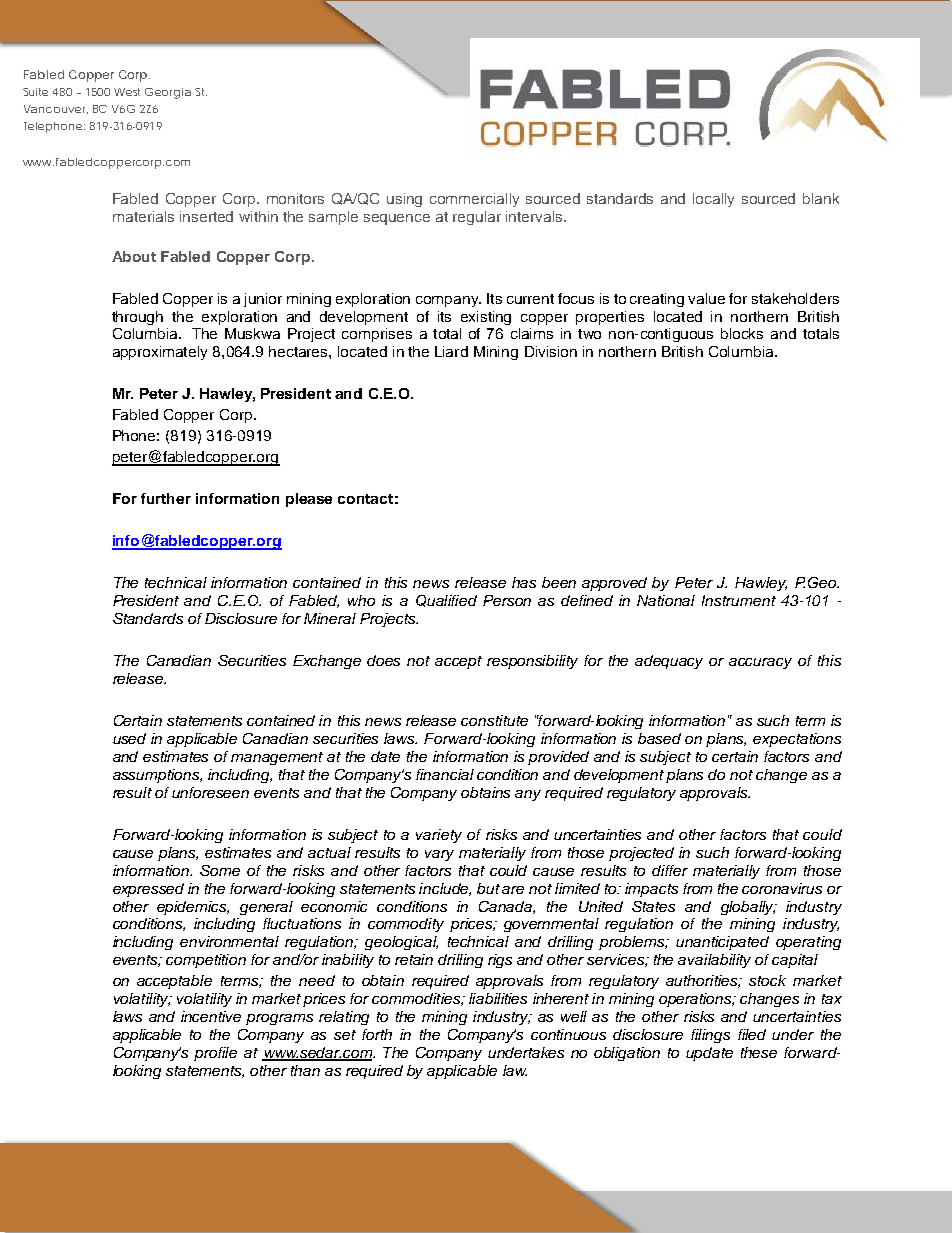 The height and width of the screenshot is (1233, 952). I want to click on who, so click(361, 600).
